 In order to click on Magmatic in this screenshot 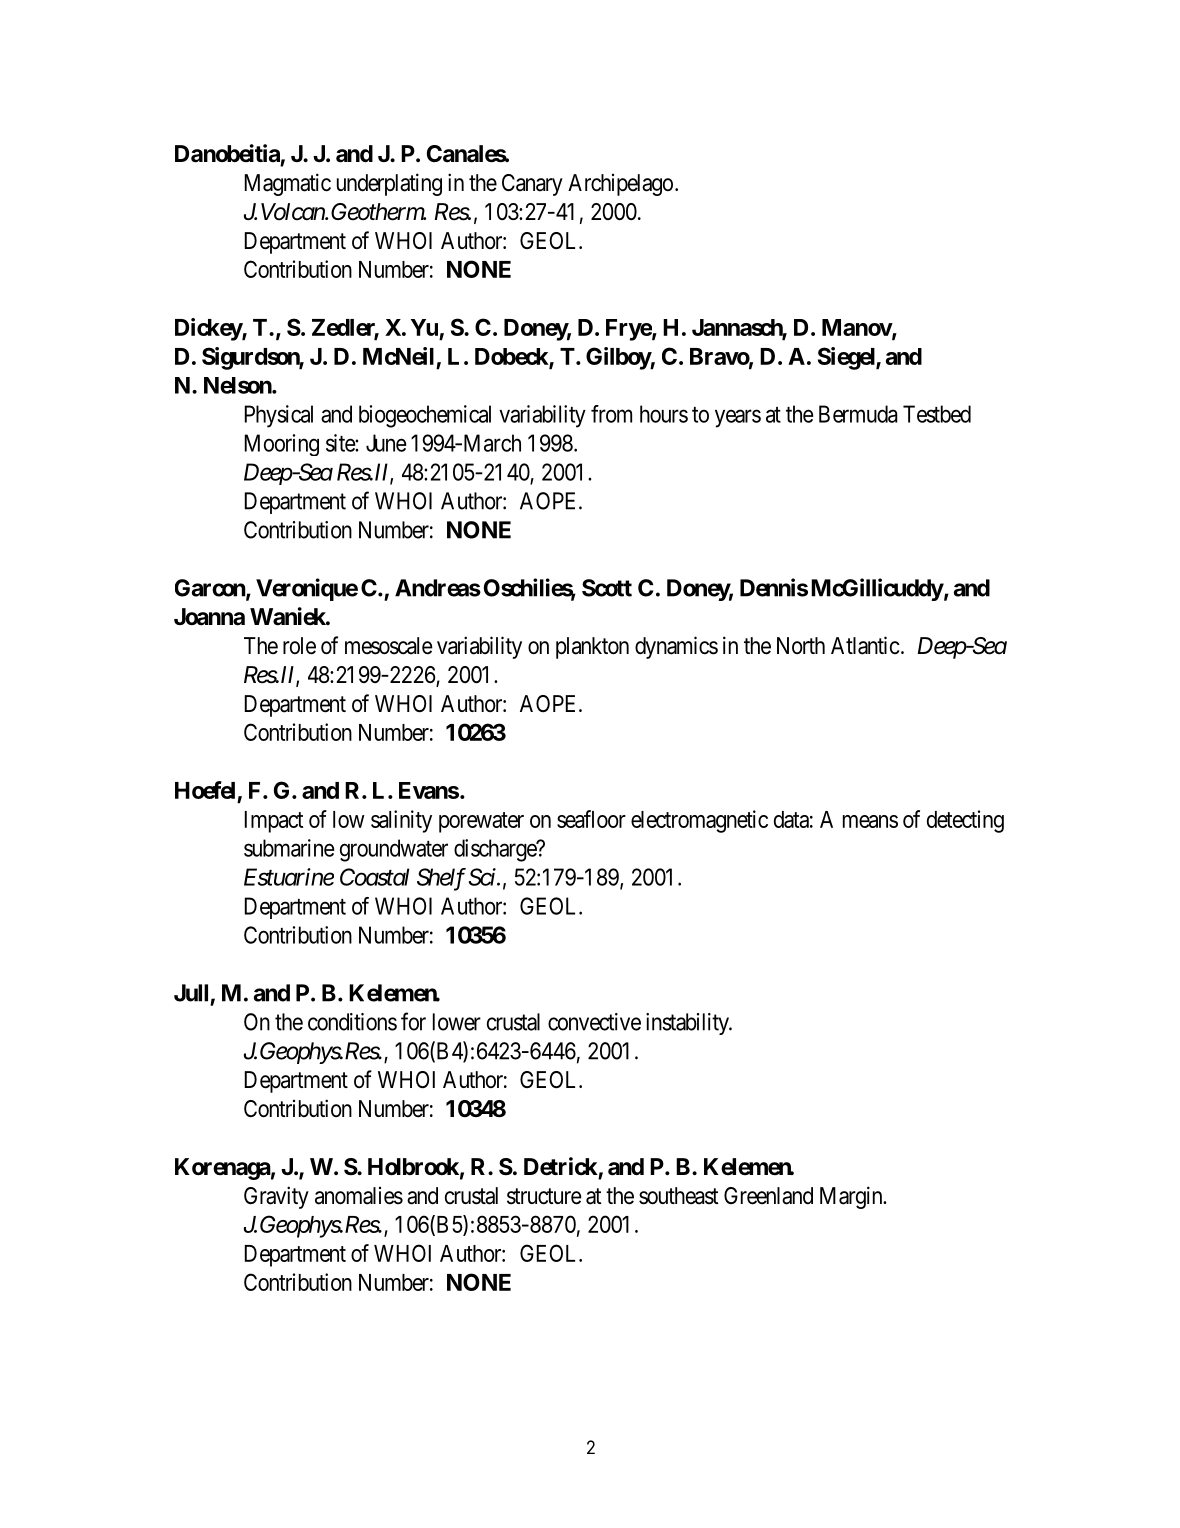, I will do `click(288, 184)`.
